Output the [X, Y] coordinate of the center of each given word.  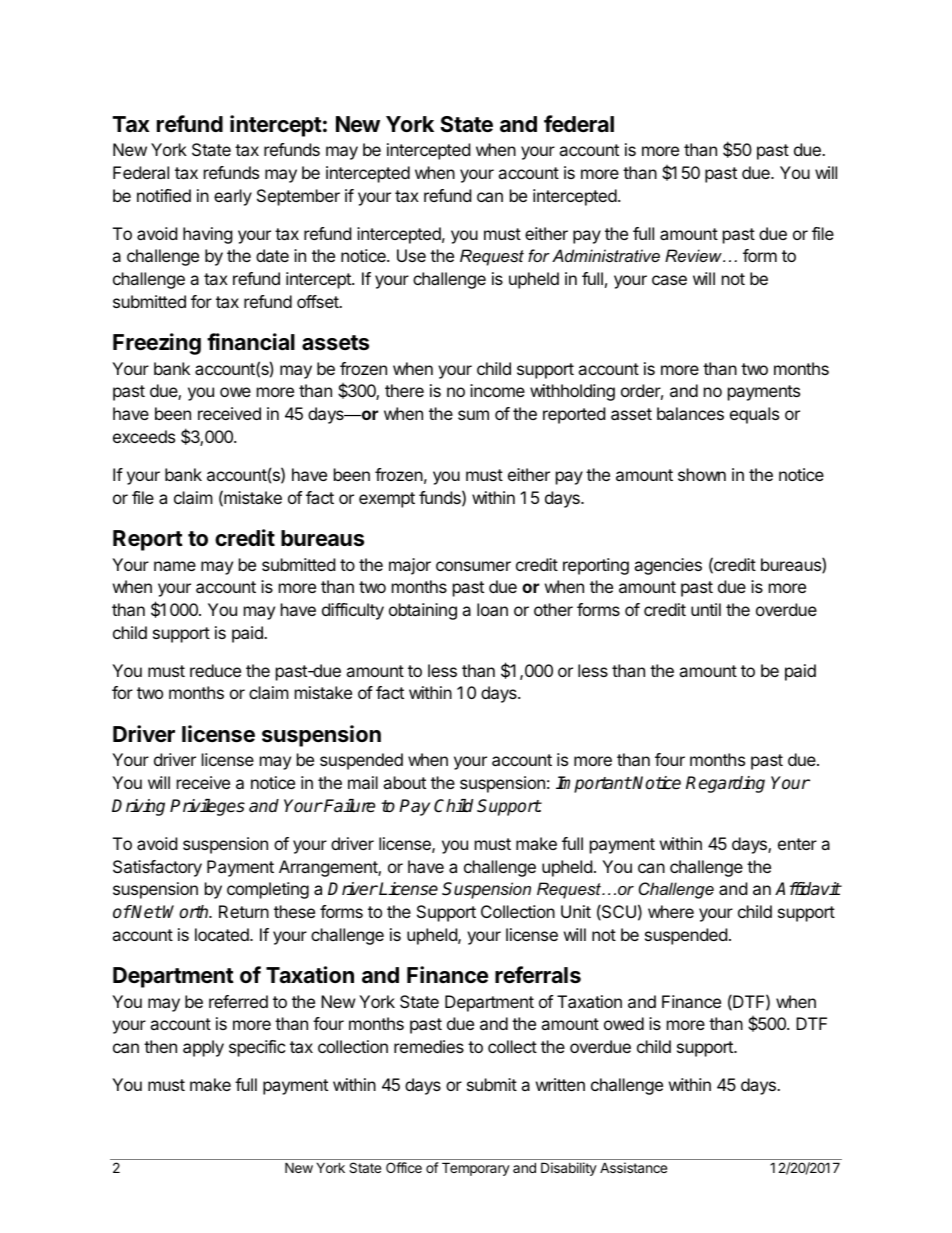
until [706, 609]
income [497, 390]
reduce [215, 670]
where [671, 911]
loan [492, 609]
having [208, 235]
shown [702, 474]
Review [694, 255]
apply [203, 1048]
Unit [576, 911]
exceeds [144, 436]
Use [411, 255]
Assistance [633, 1167]
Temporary [476, 1169]
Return [244, 911]
